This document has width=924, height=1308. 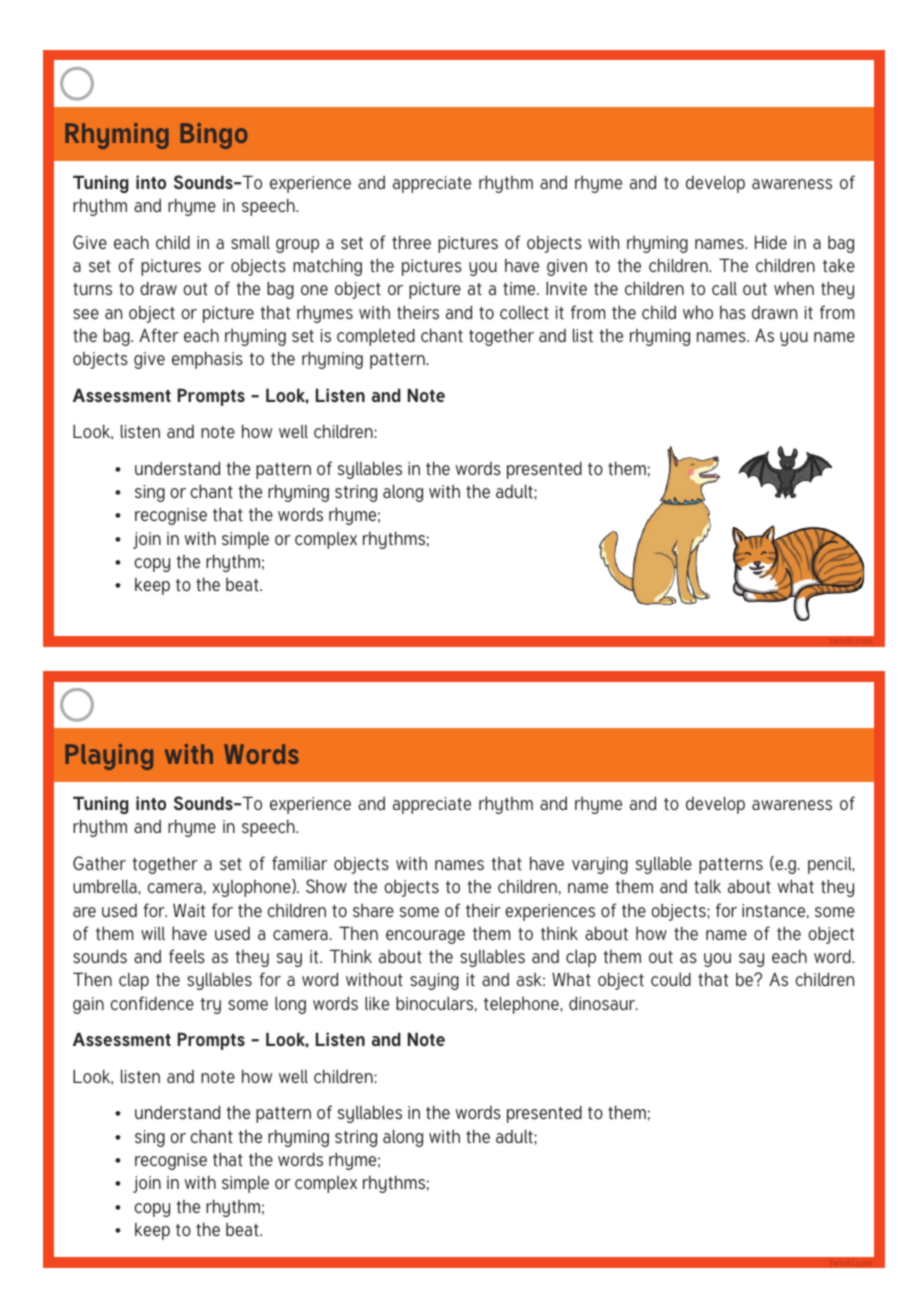 What do you see at coordinates (214, 136) in the document?
I see `Bingo` at bounding box center [214, 136].
